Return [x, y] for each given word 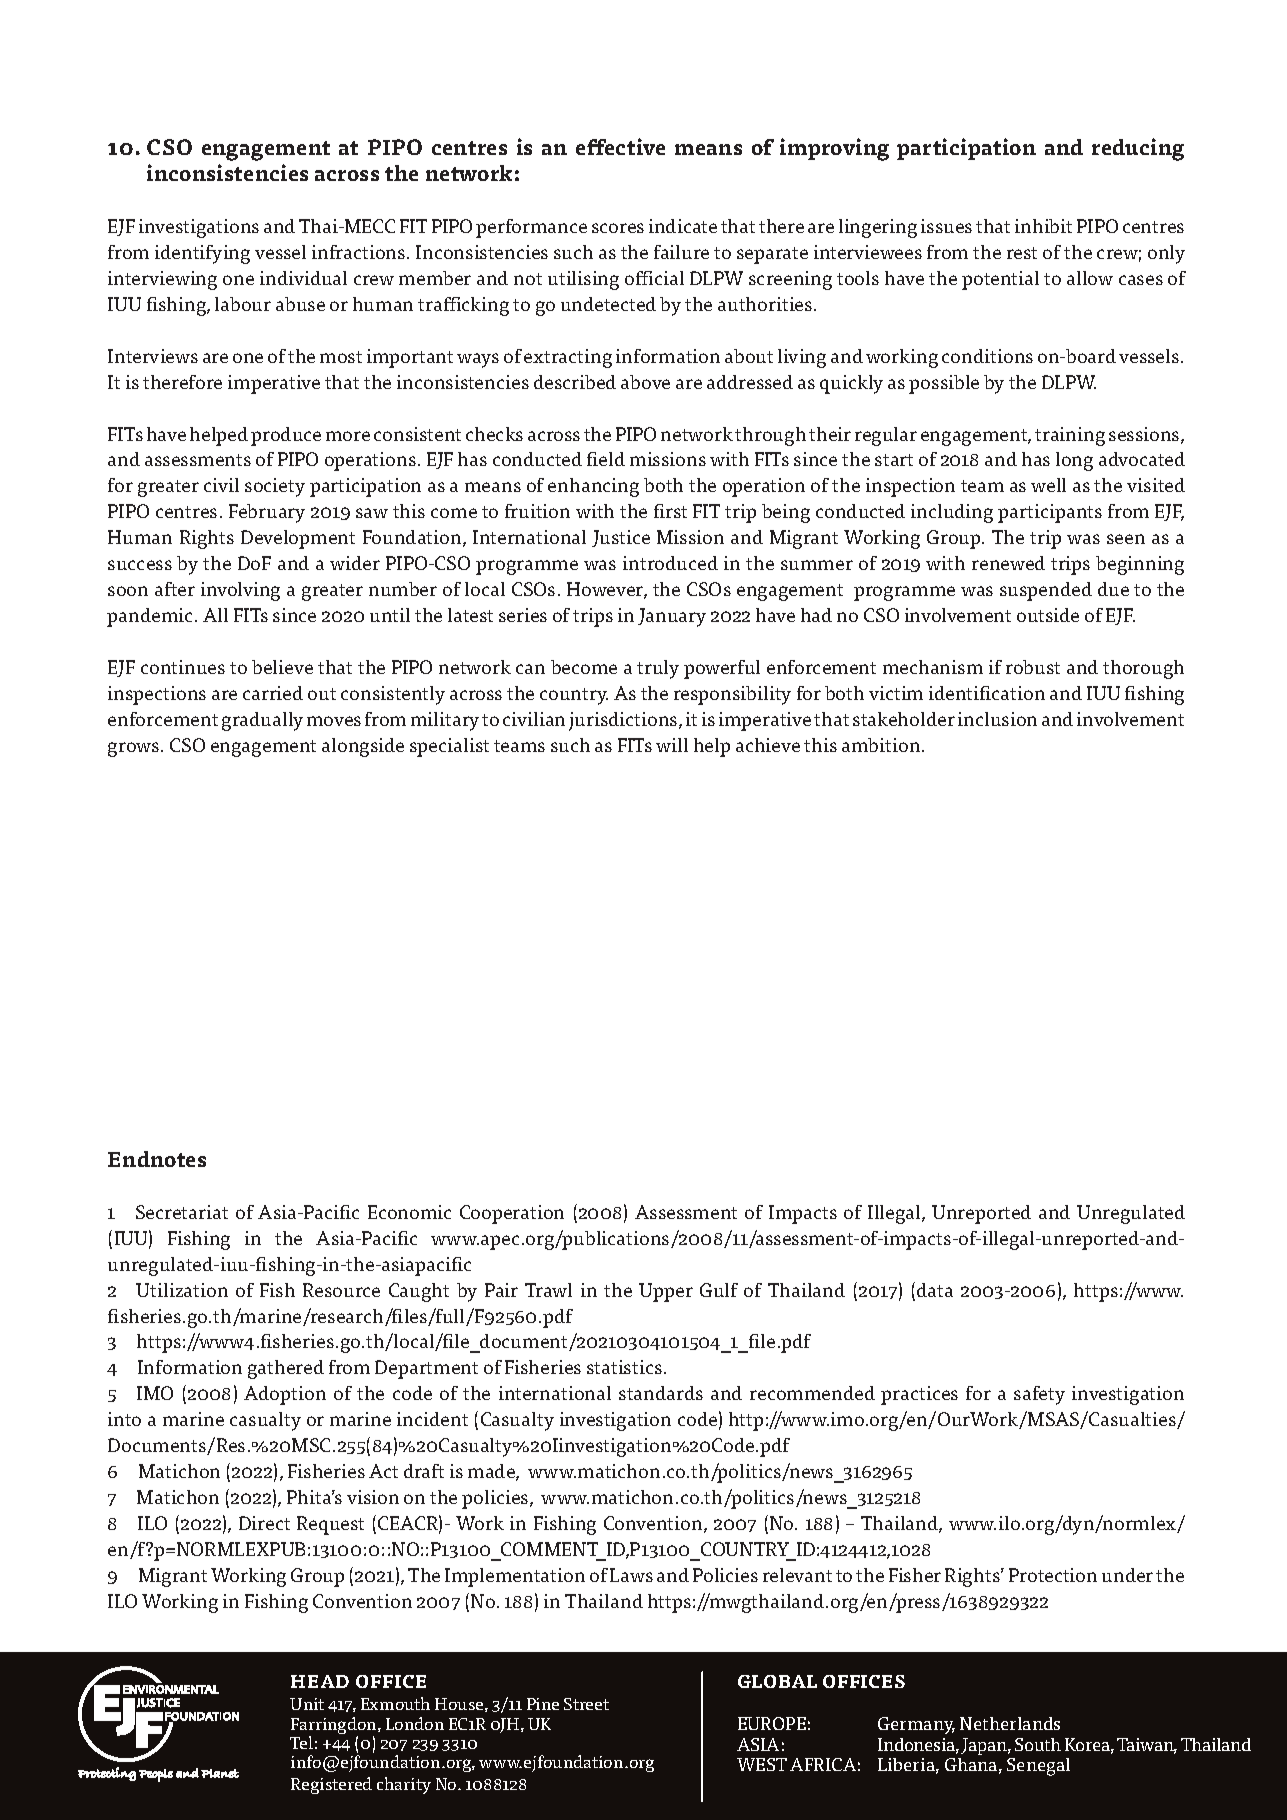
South [1038, 1744]
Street [586, 1704]
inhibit [1043, 226]
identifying [202, 254]
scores [618, 228]
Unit [307, 1704]
